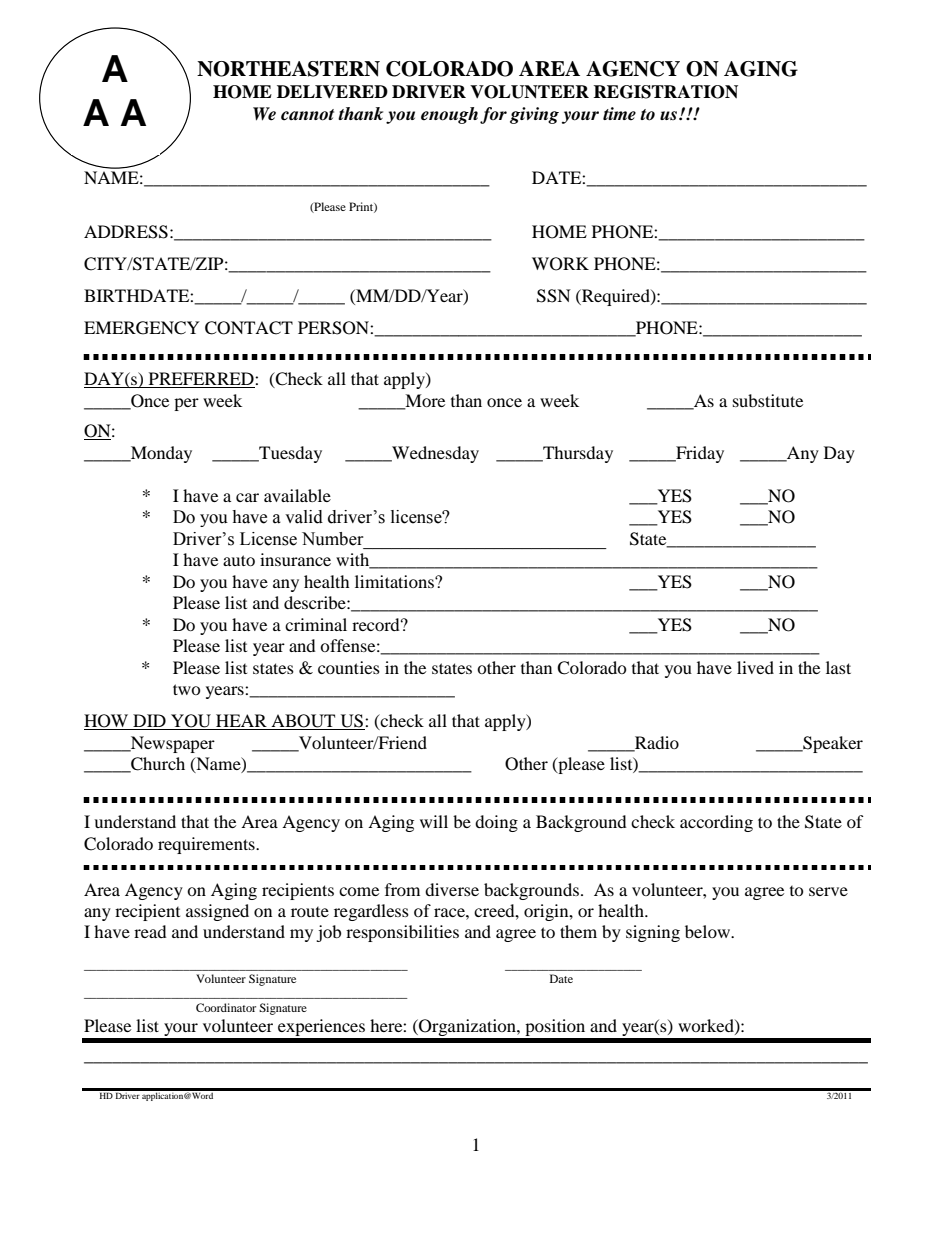  What do you see at coordinates (395, 581) in the image?
I see `limitations` at bounding box center [395, 581].
